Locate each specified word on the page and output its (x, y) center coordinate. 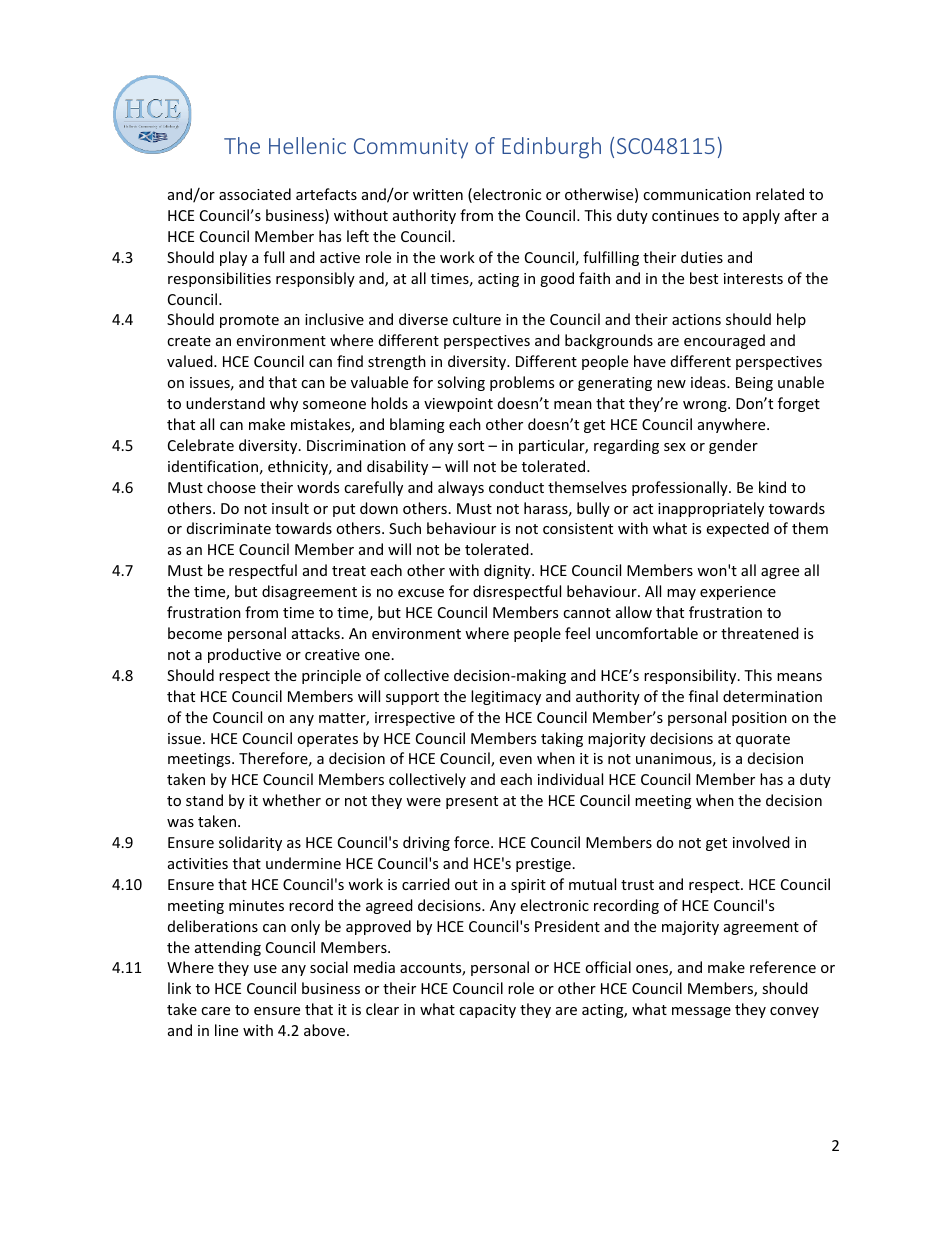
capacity (487, 1011)
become (195, 633)
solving (461, 383)
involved (761, 842)
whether (291, 800)
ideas (709, 382)
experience (738, 593)
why (284, 404)
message (701, 1012)
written (438, 194)
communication (697, 194)
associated (255, 194)
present (472, 802)
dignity (508, 571)
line (226, 1030)
